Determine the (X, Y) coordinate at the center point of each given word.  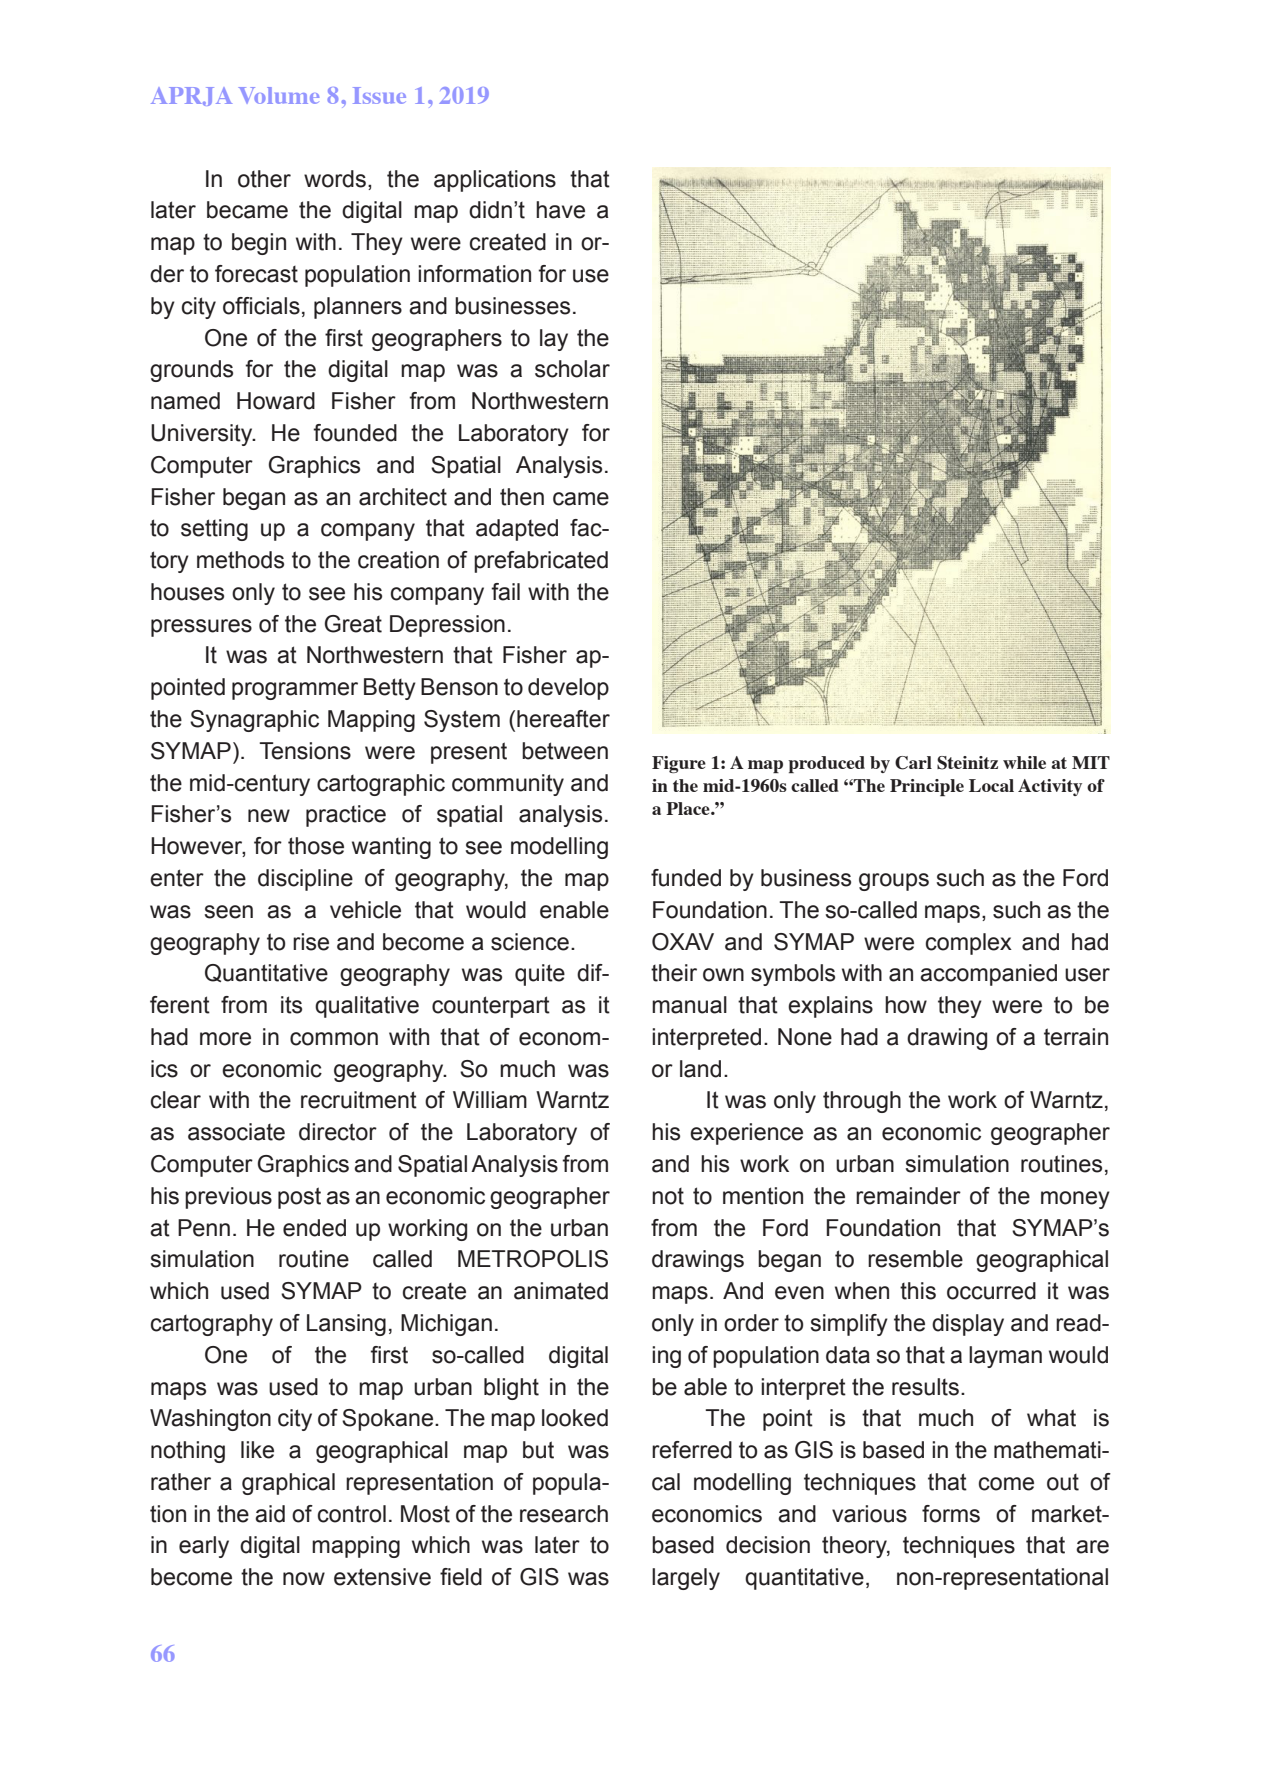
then (522, 497)
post (299, 1198)
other (264, 179)
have (560, 210)
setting (214, 530)
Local (991, 785)
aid (270, 1514)
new (269, 816)
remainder (908, 1196)
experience (746, 1134)
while (1024, 762)
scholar (572, 369)
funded (686, 878)
